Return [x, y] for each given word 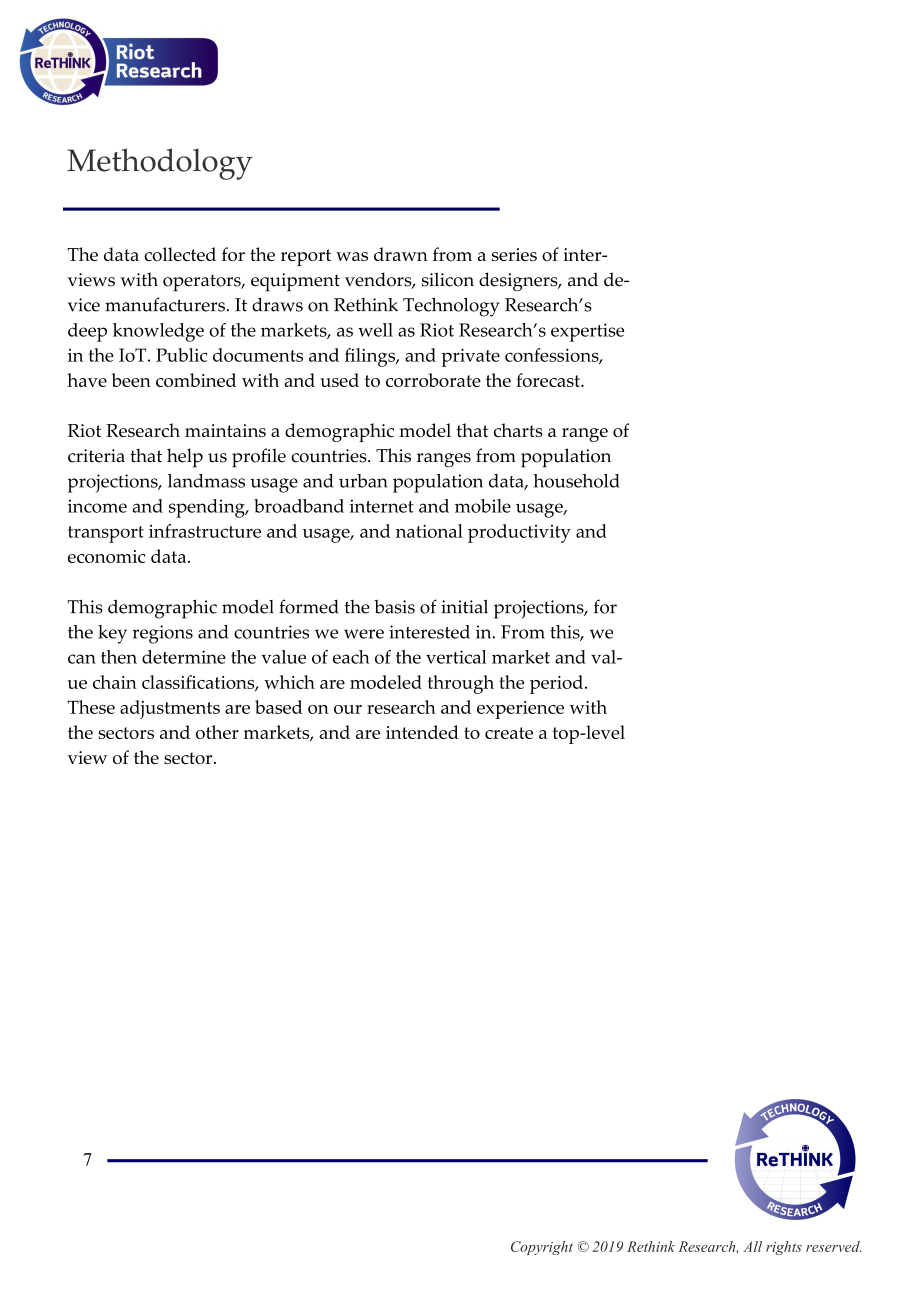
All [752, 1246]
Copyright [542, 1248]
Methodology [160, 164]
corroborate [433, 380]
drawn [401, 254]
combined [196, 380]
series [514, 254]
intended [422, 732]
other [217, 732]
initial [464, 606]
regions [162, 634]
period [556, 684]
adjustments [170, 709]
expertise [587, 332]
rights [784, 1248]
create [509, 733]
